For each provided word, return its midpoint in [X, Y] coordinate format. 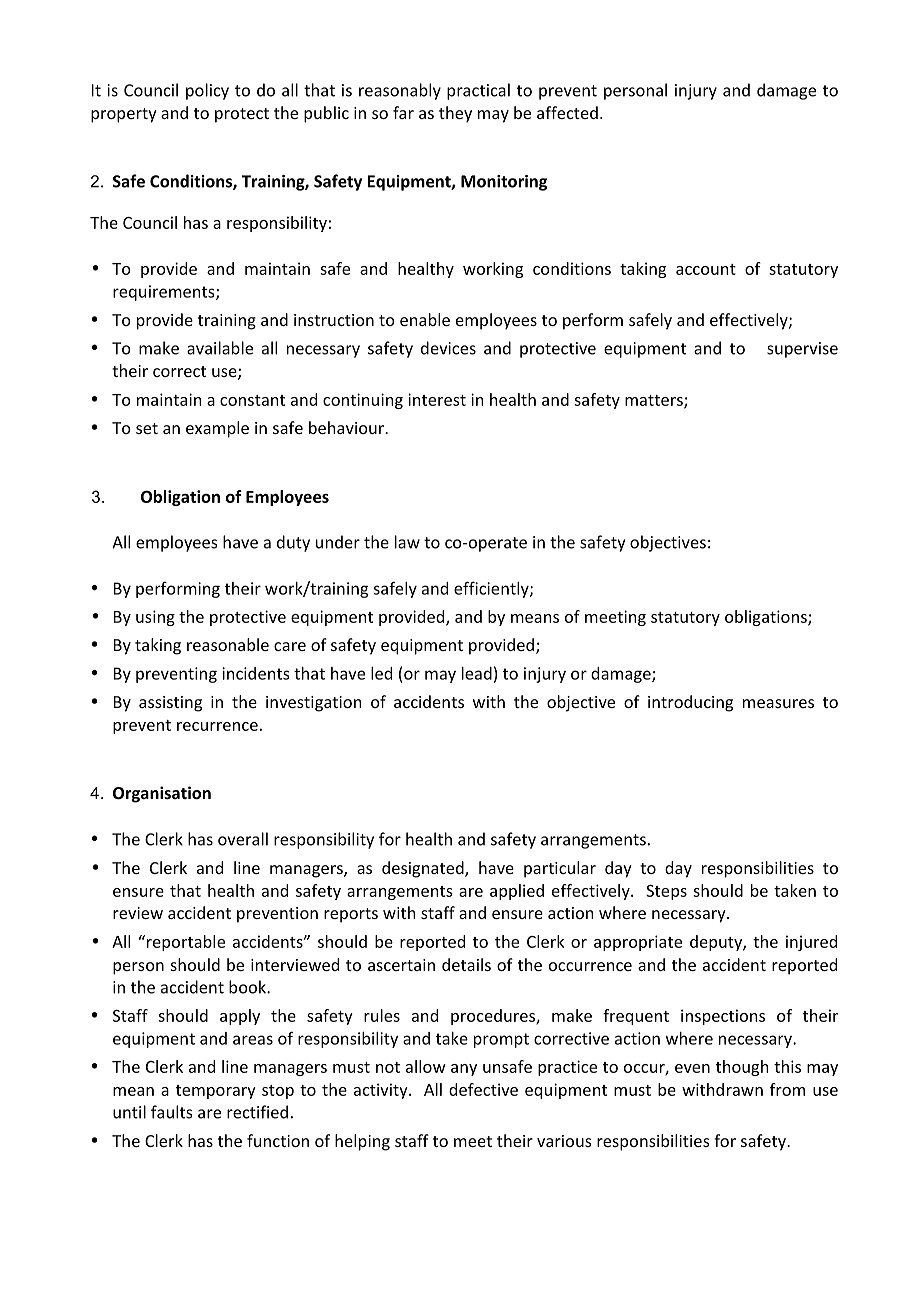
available [220, 348]
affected [567, 112]
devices [448, 348]
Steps [666, 892]
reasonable [228, 644]
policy [207, 91]
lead [477, 673]
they [455, 114]
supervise [802, 350]
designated [424, 869]
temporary [216, 1092]
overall [243, 839]
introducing [690, 703]
